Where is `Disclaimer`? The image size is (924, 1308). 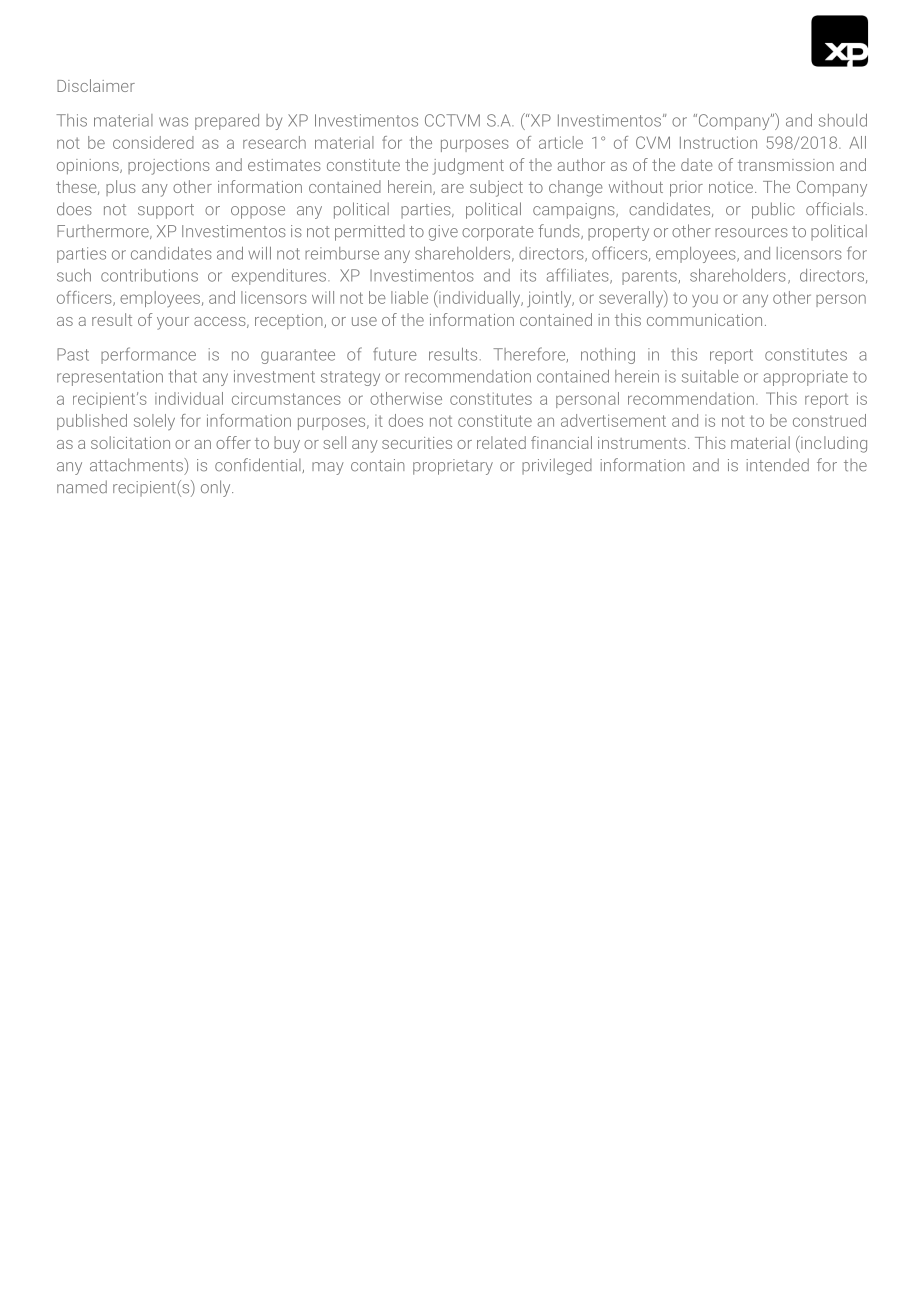 Disclaimer is located at coordinates (96, 85).
